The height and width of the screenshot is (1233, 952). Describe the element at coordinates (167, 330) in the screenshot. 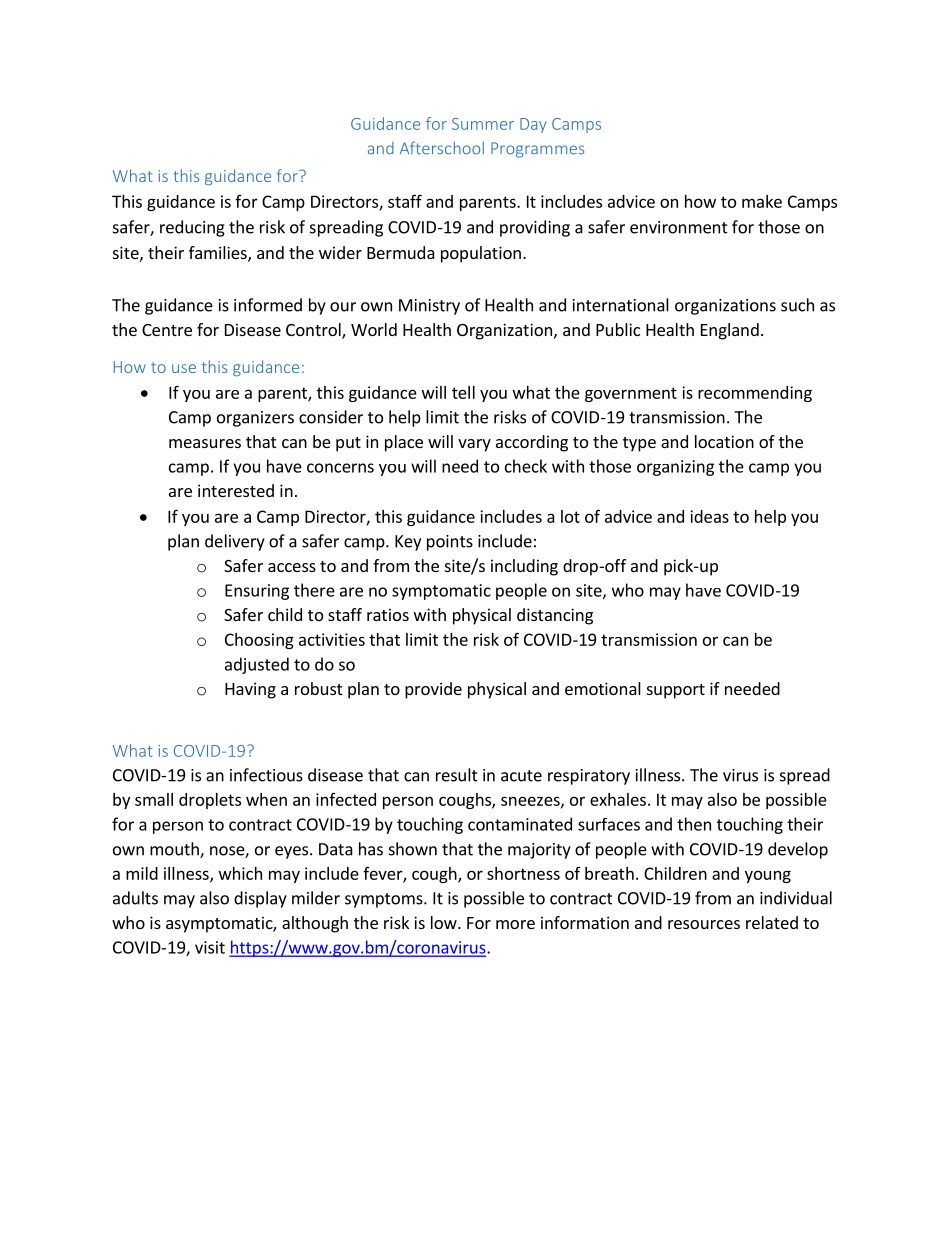

I see `Centre` at that location.
